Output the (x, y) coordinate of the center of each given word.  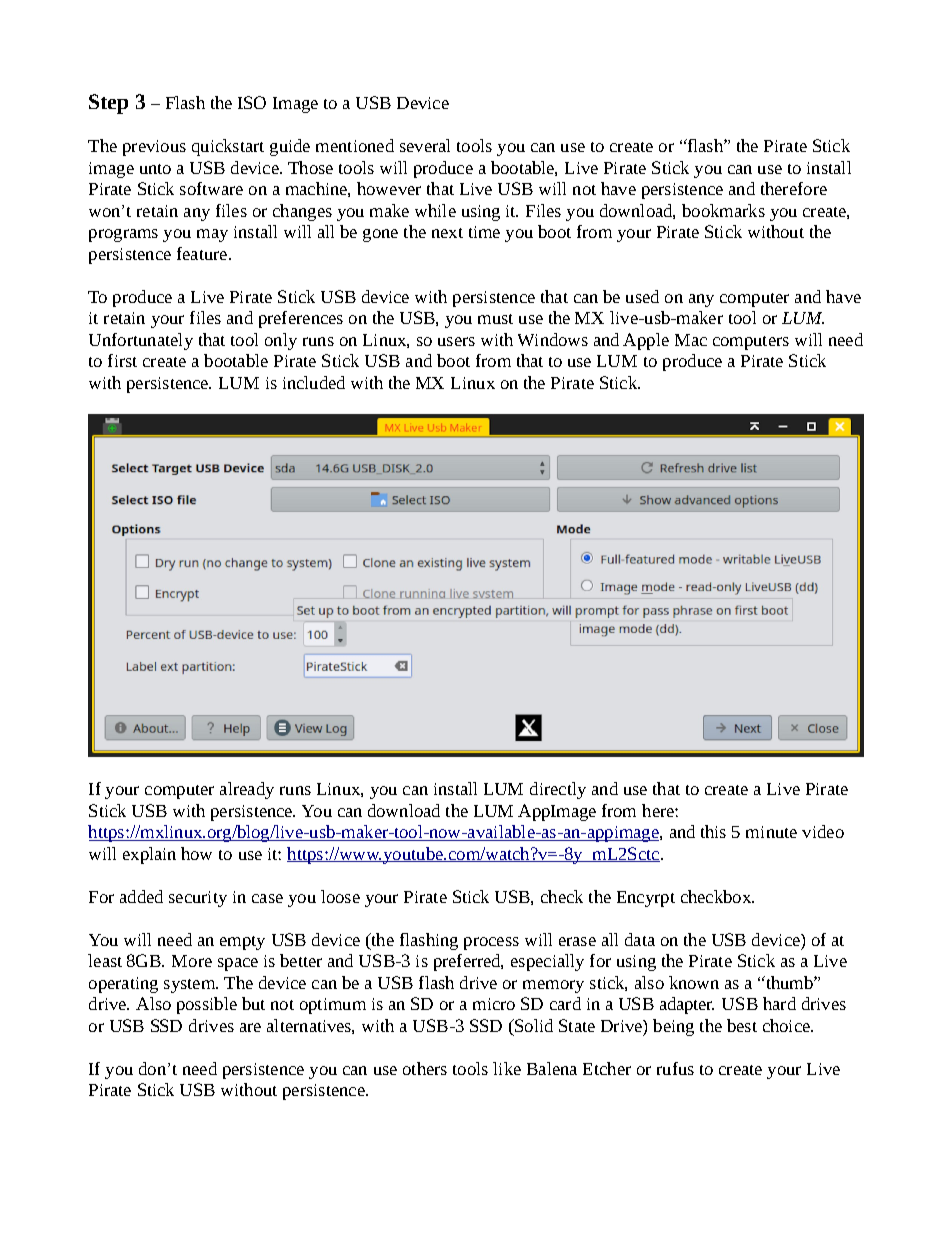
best (742, 1025)
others (425, 1068)
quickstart (228, 147)
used (642, 296)
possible (207, 1005)
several (425, 145)
